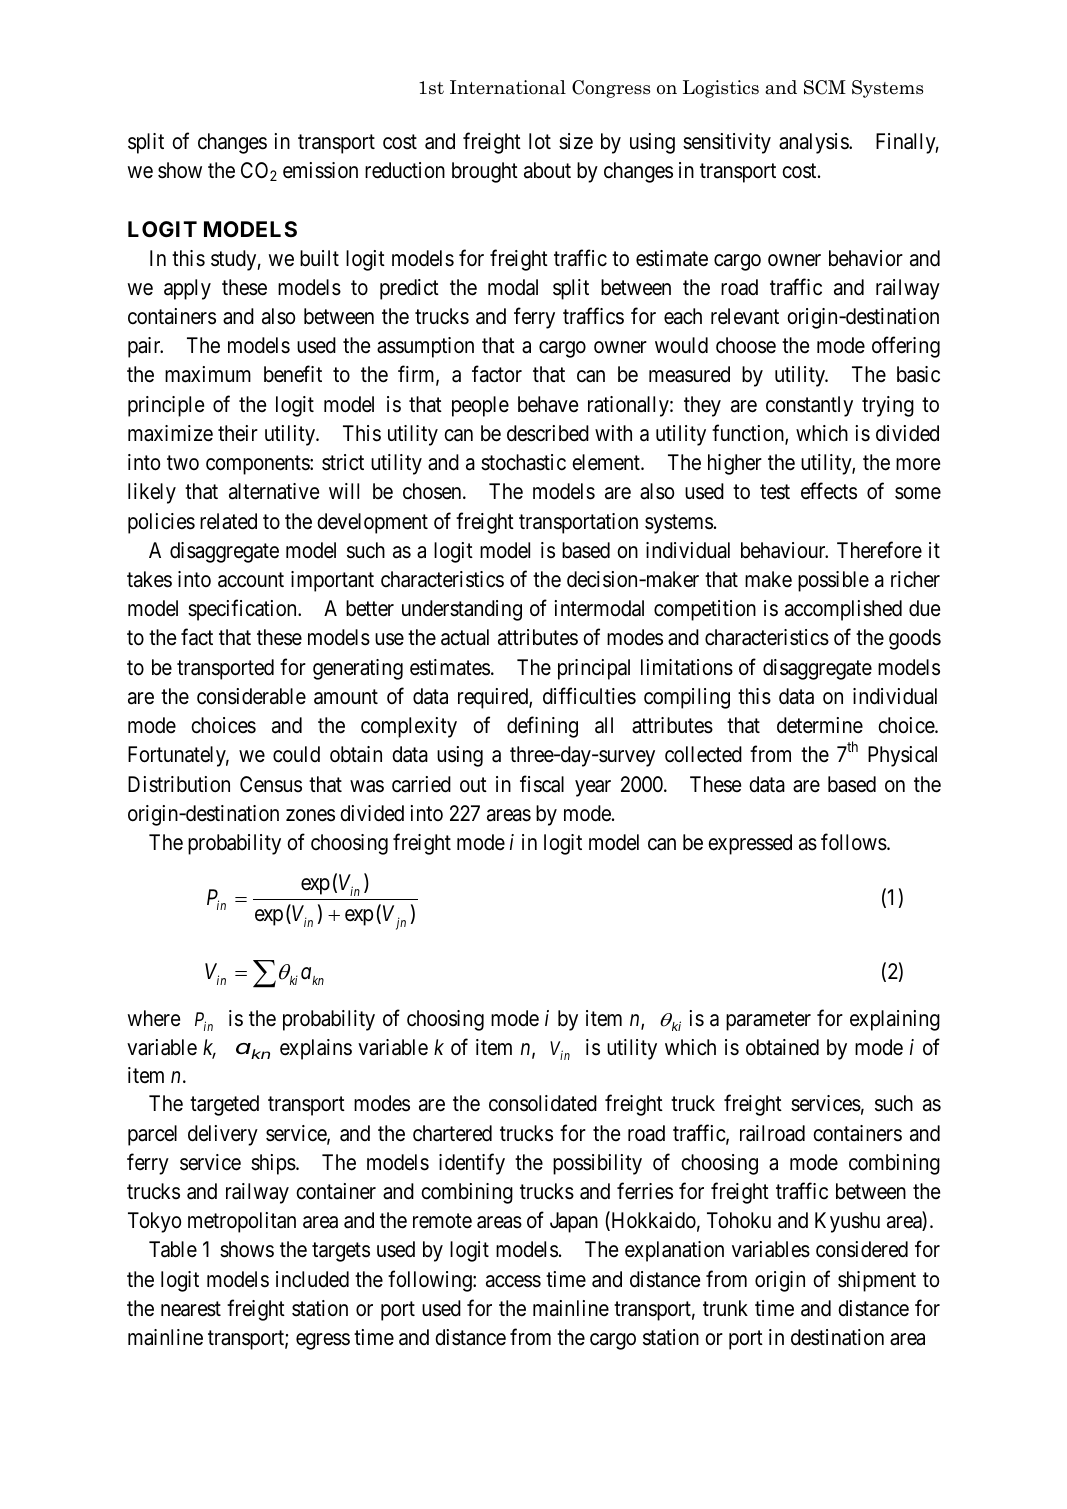  What do you see at coordinates (191, 1309) in the document?
I see `nearest` at bounding box center [191, 1309].
